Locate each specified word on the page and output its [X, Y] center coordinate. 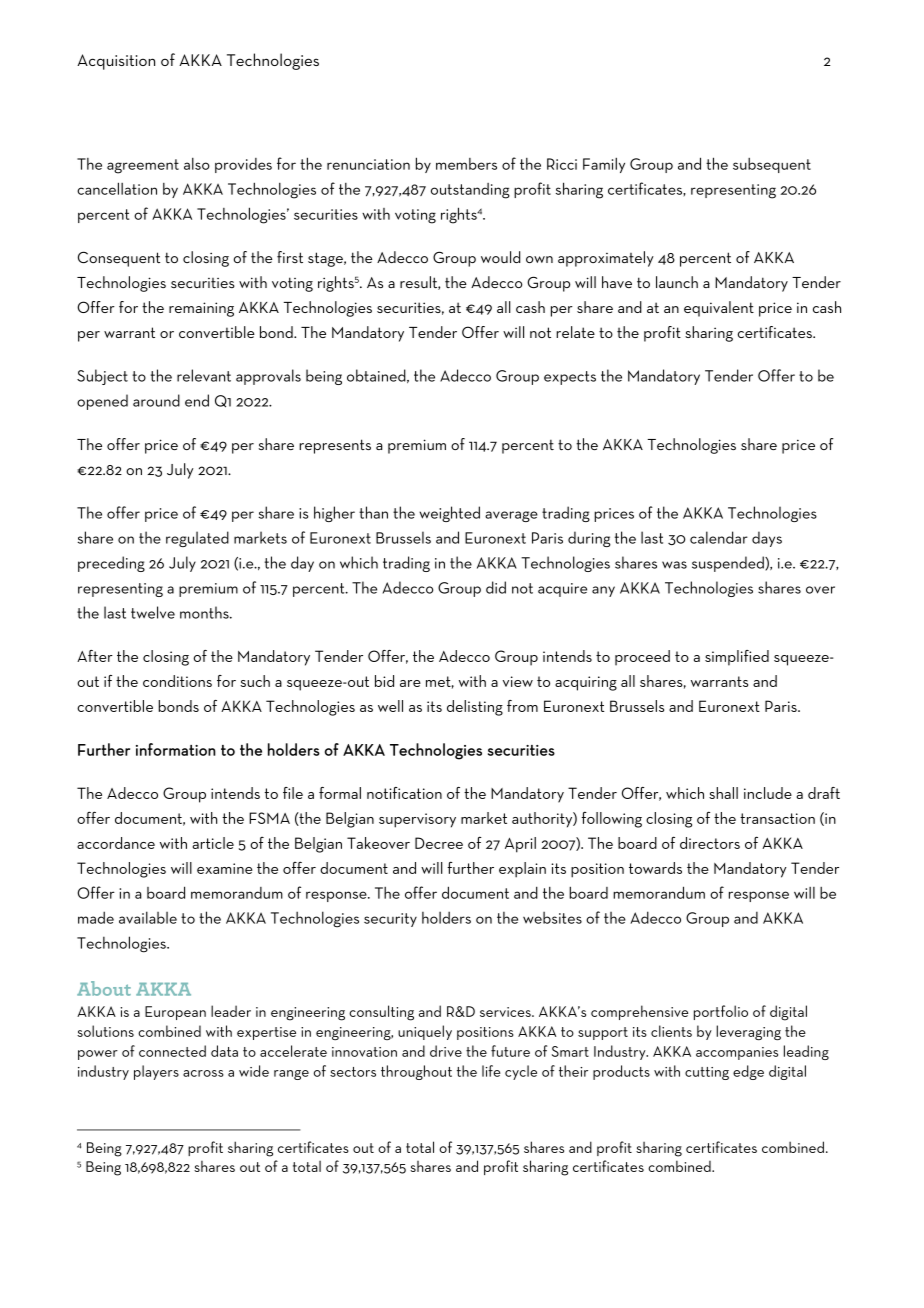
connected [172, 1051]
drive [446, 1051]
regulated [197, 539]
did [496, 587]
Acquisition [116, 62]
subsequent [772, 165]
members [466, 164]
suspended [729, 564]
